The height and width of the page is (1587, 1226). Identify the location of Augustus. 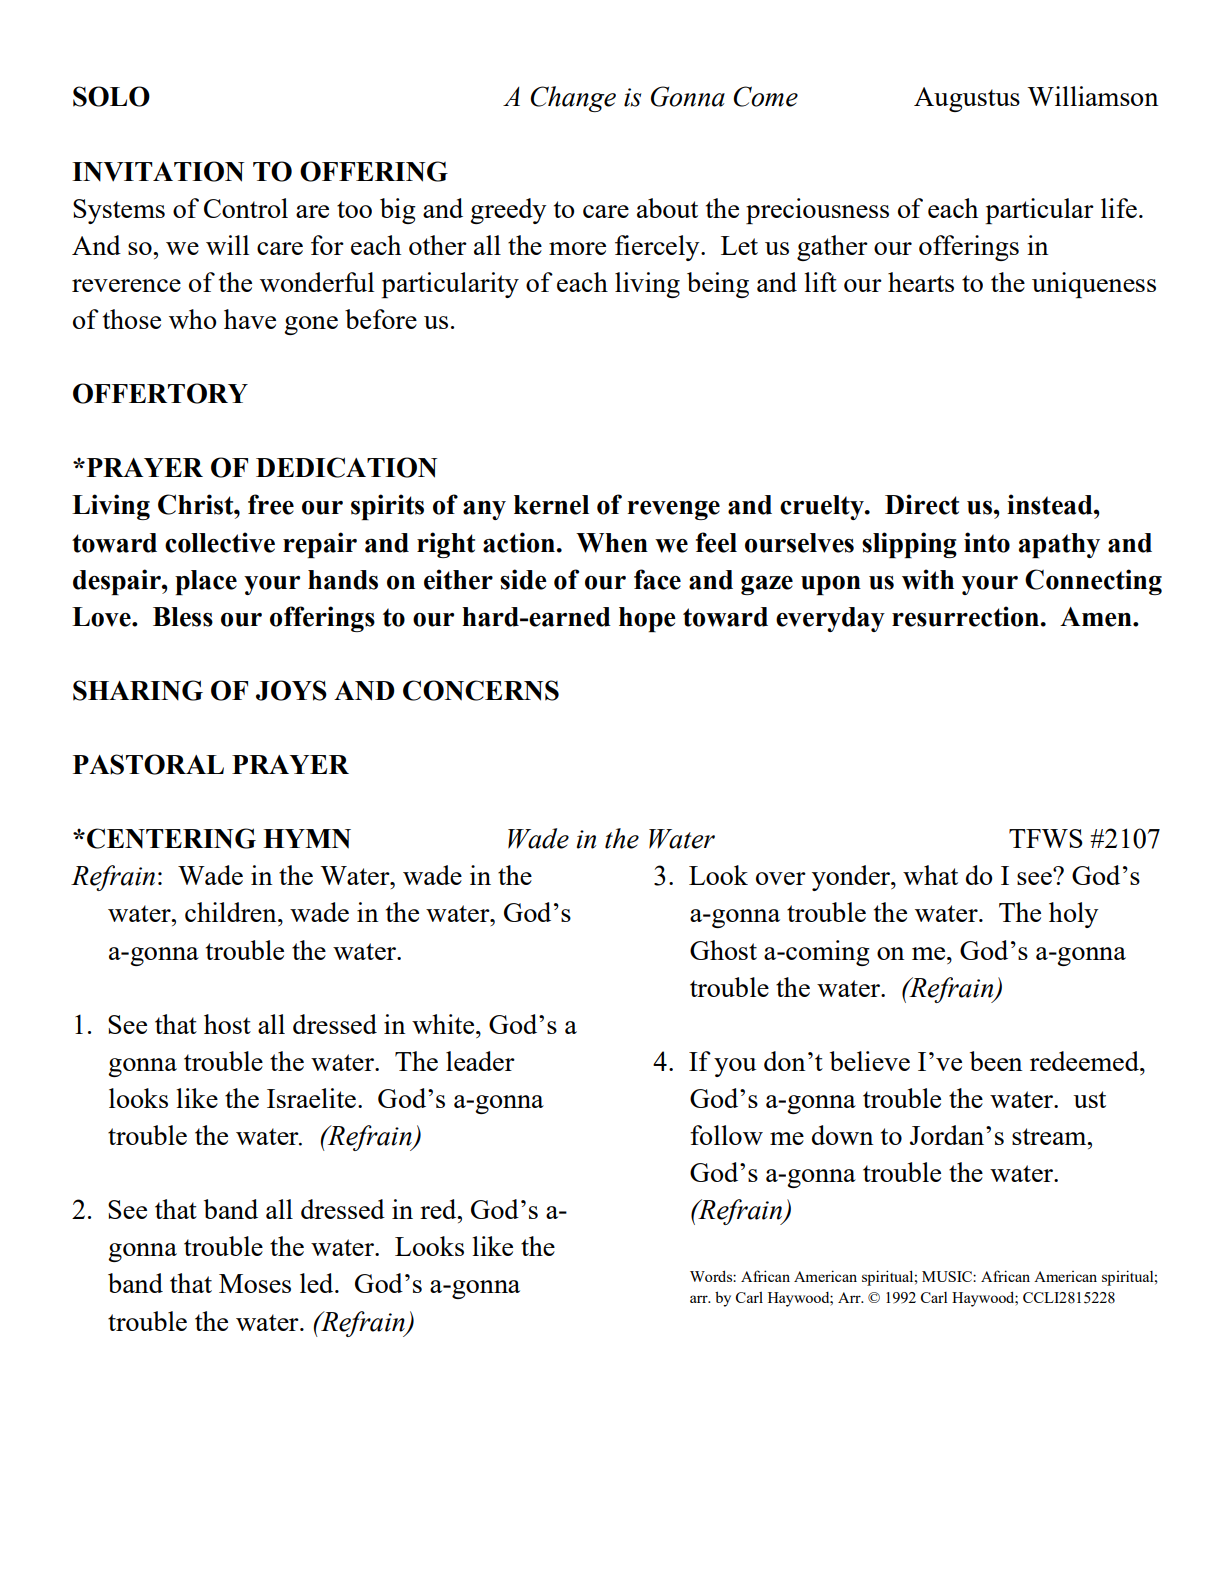
(967, 99).
